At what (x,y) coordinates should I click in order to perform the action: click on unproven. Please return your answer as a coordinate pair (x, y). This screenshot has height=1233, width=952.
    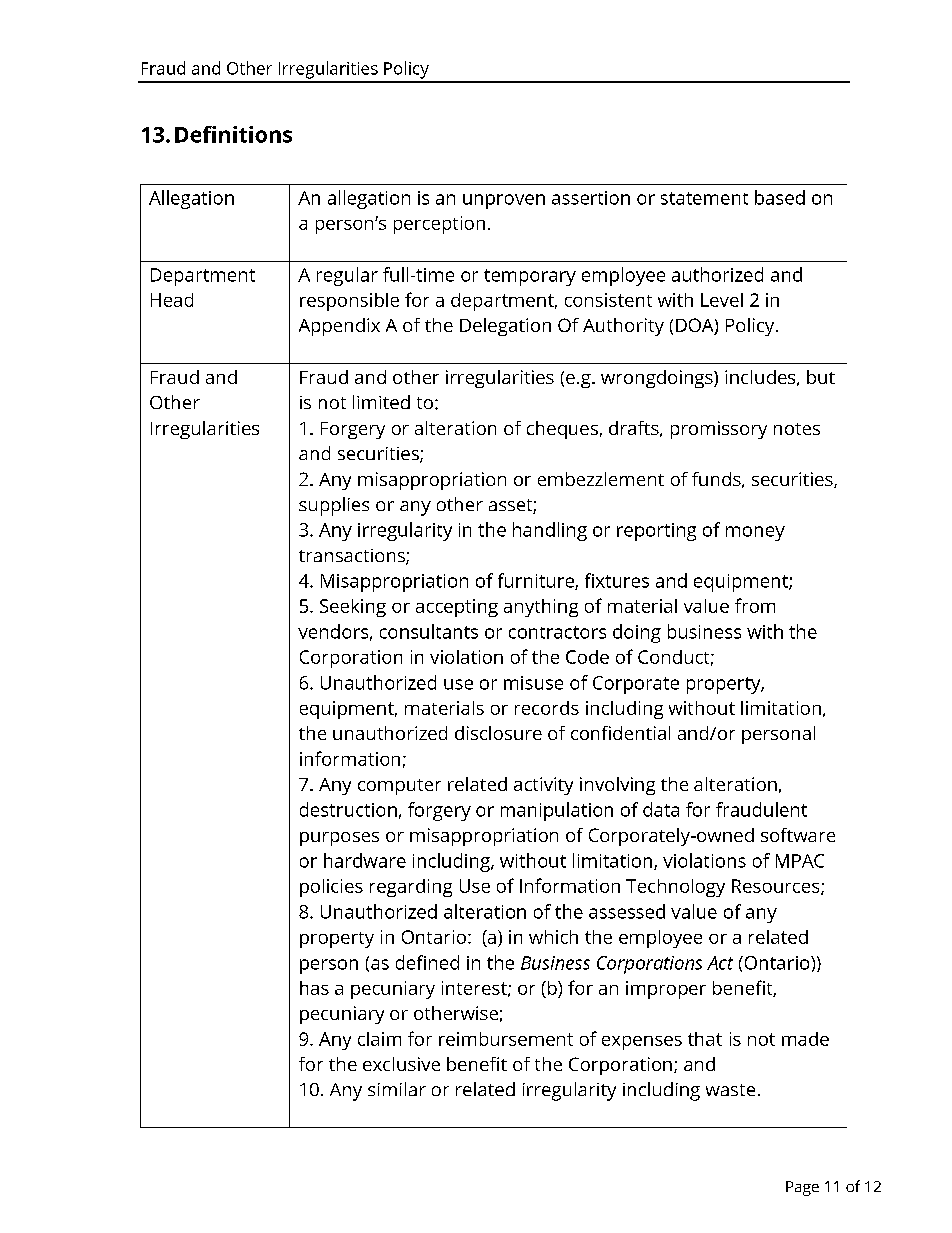
    Looking at the image, I should click on (504, 201).
